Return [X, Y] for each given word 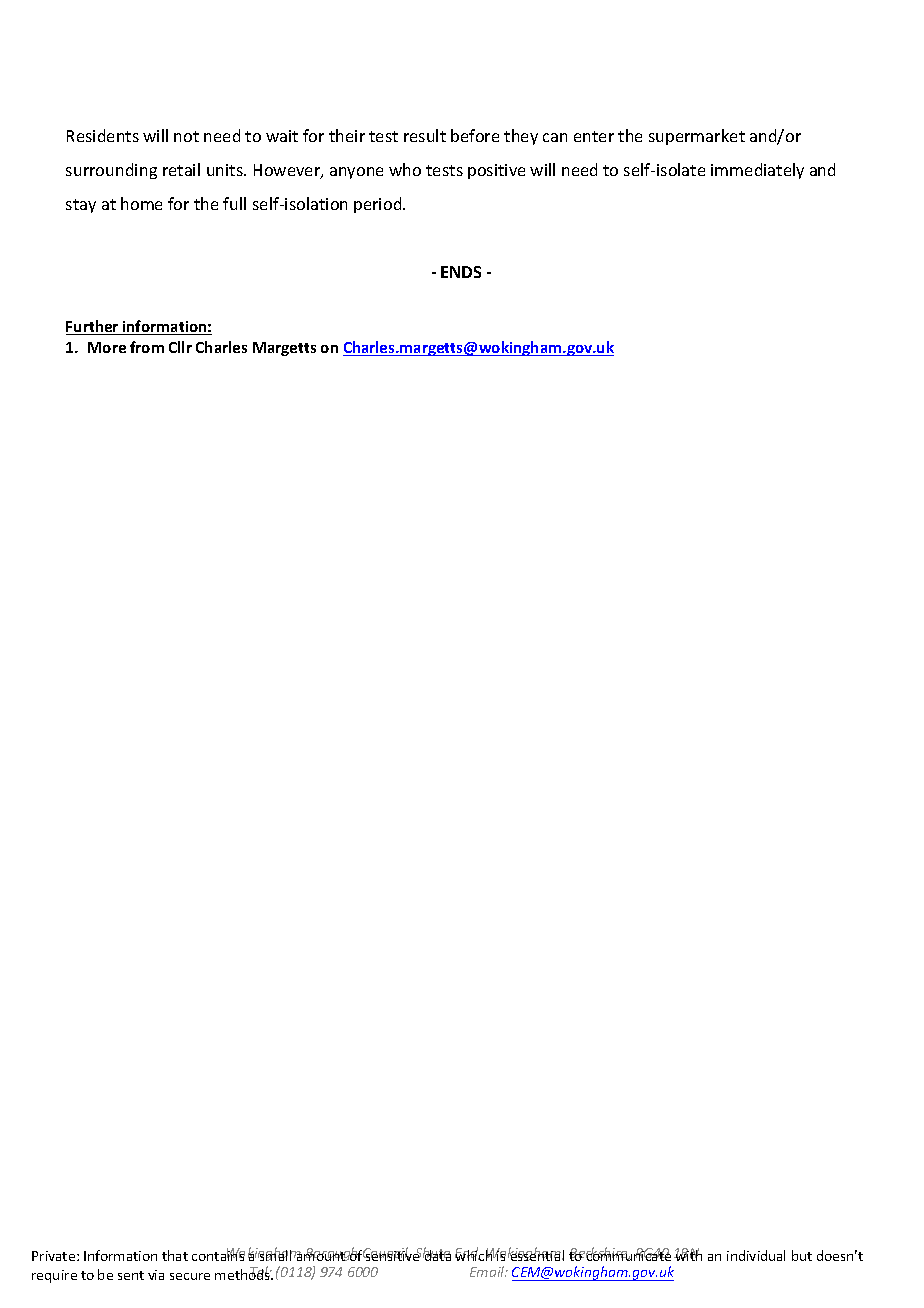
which [475, 1254]
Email [488, 1271]
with [688, 1254]
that [175, 1255]
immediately [757, 171]
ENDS [461, 272]
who [405, 169]
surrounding [111, 171]
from [147, 347]
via [156, 1275]
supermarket [697, 137]
